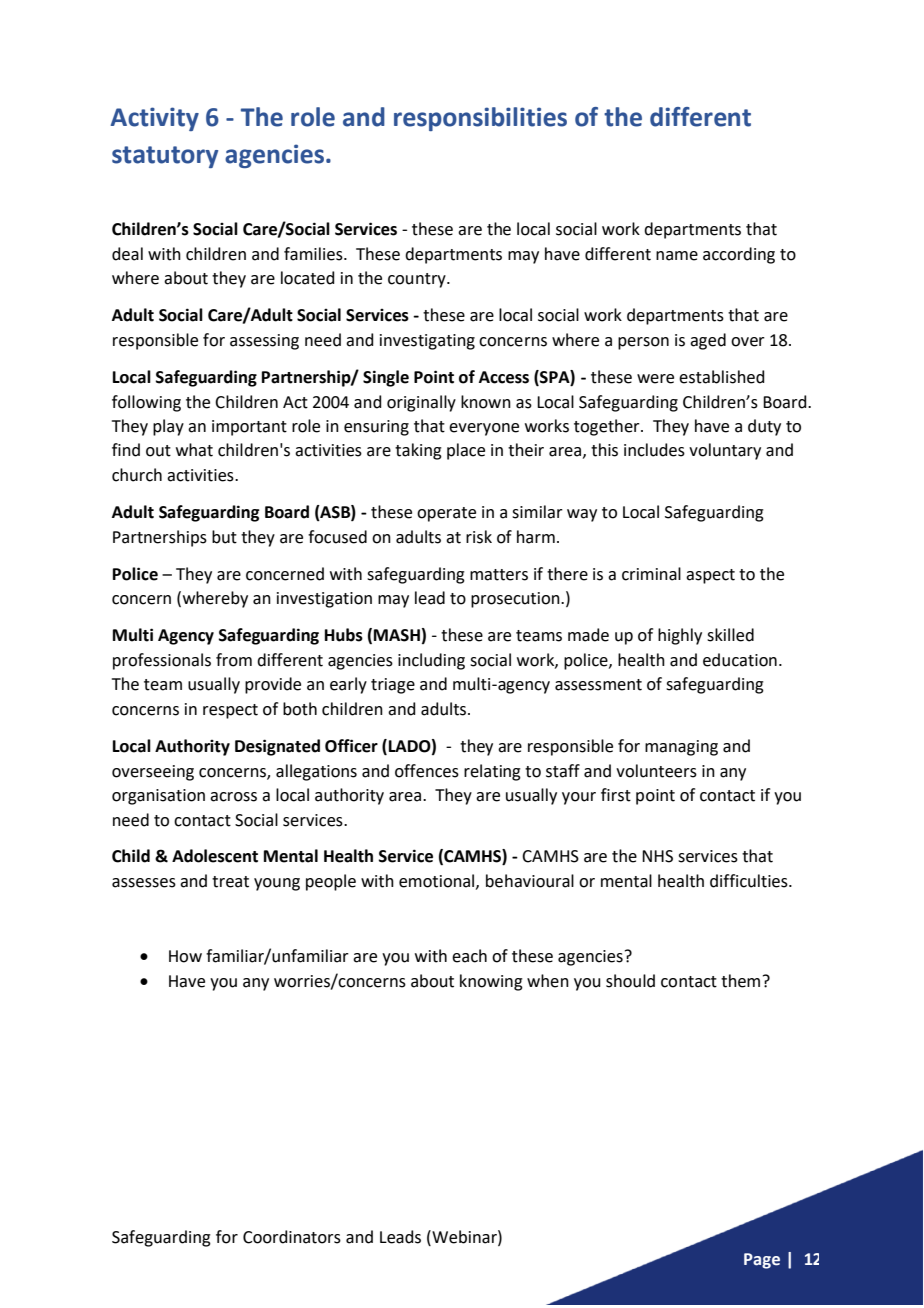  Describe the element at coordinates (230, 711) in the screenshot. I see `respect` at that location.
